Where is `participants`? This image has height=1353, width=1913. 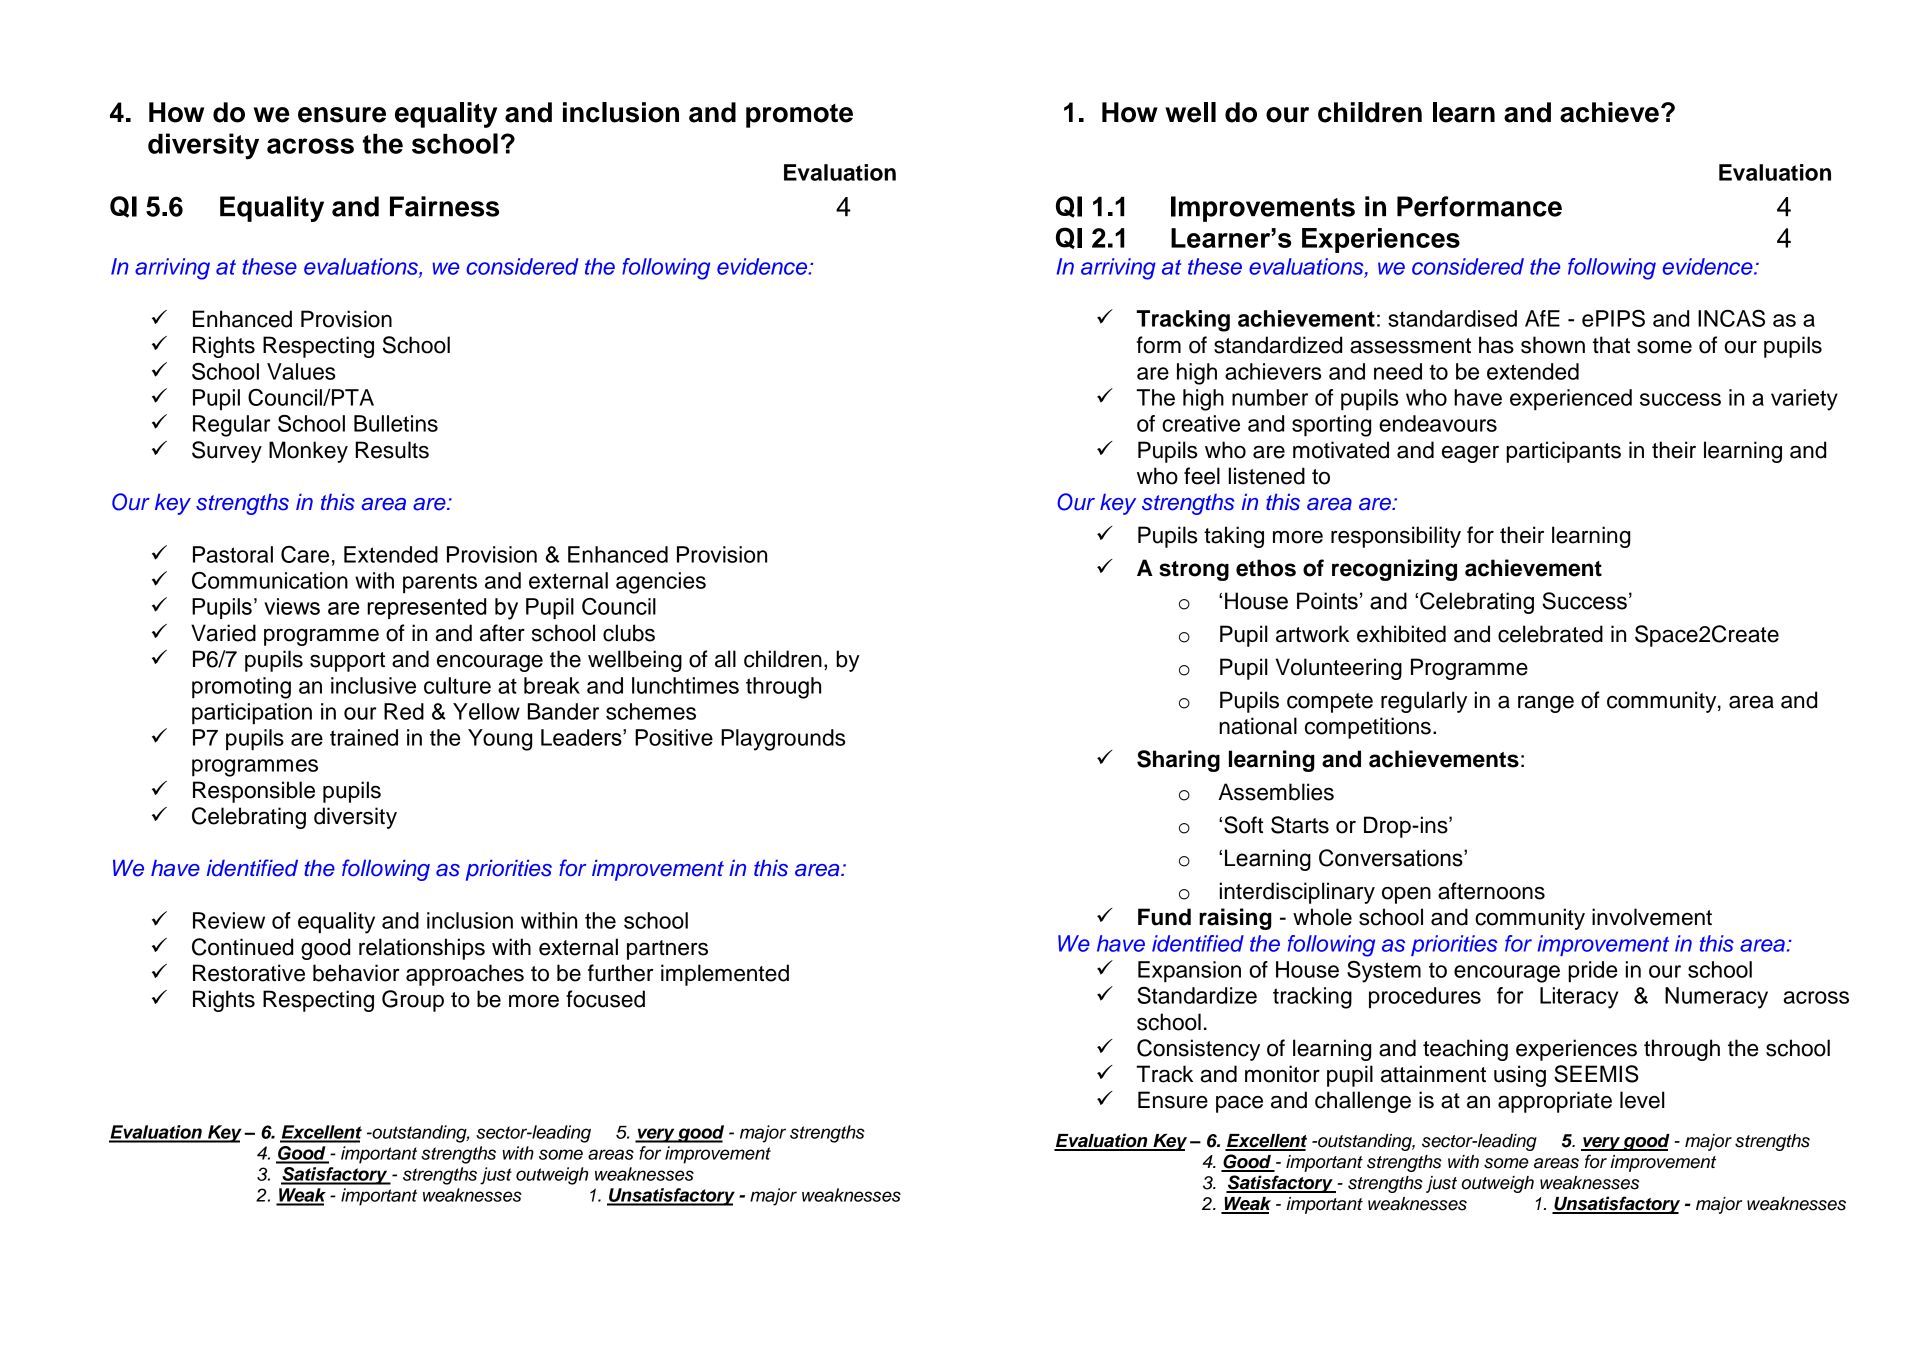
participants is located at coordinates (1563, 452).
